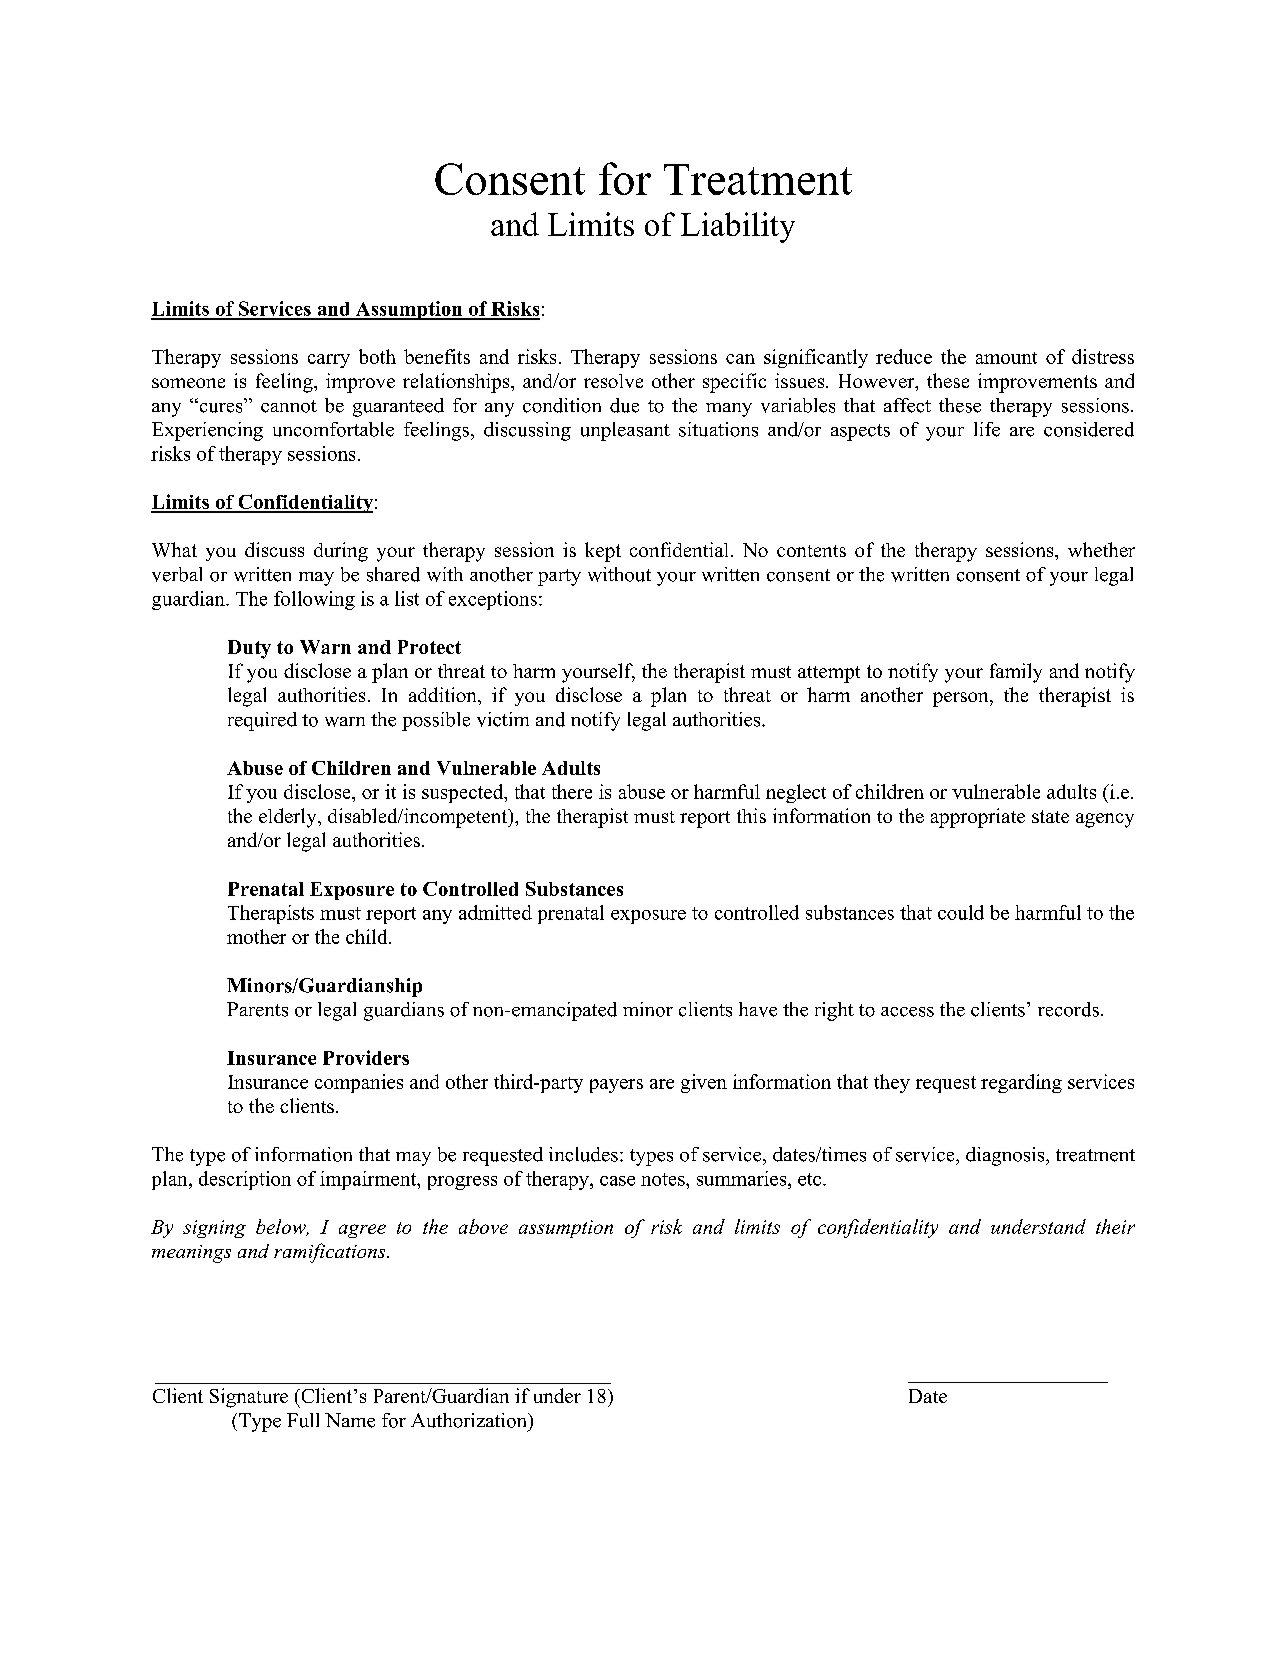  Describe the element at coordinates (1016, 673) in the image. I see `family` at that location.
